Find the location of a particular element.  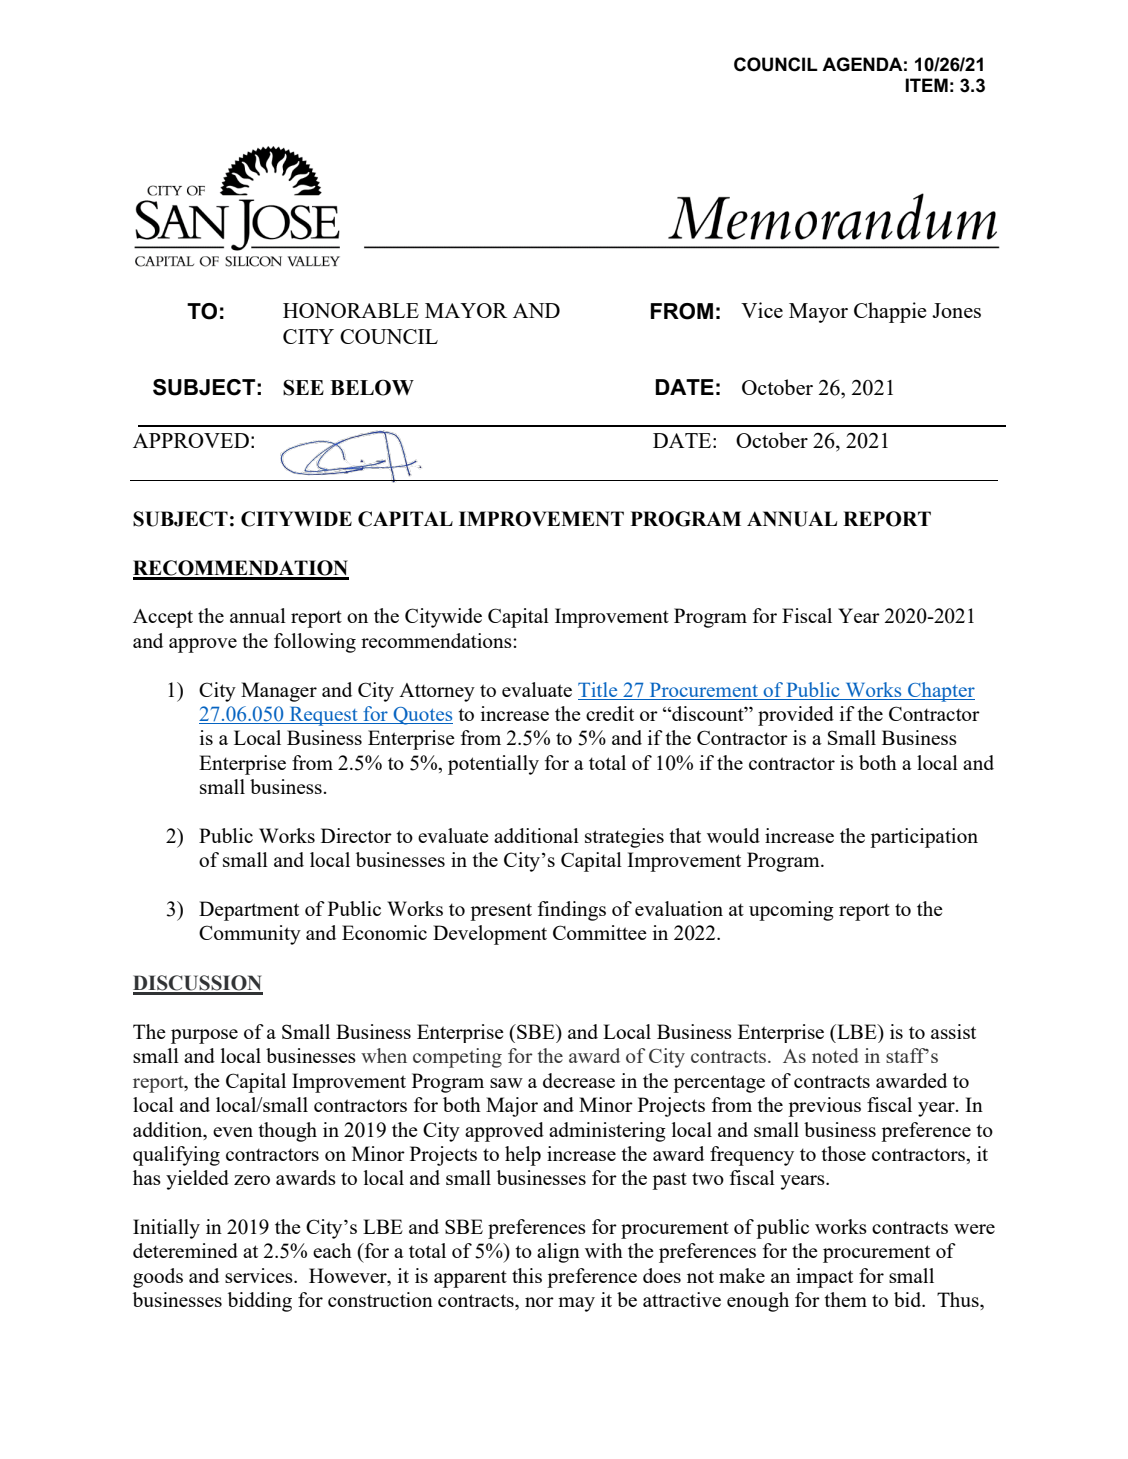

Department is located at coordinates (249, 911).
